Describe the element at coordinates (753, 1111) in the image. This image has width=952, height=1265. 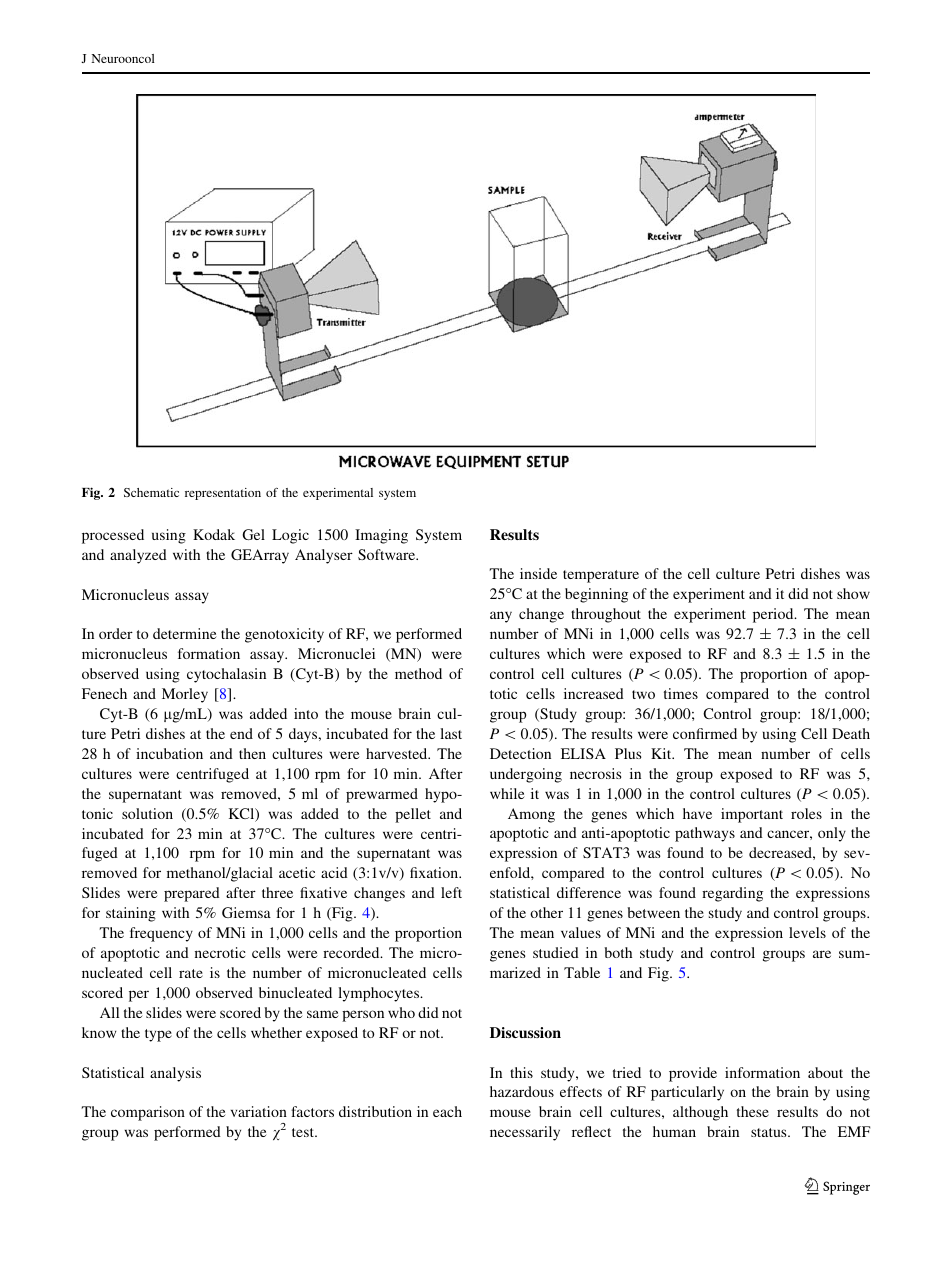
I see `these` at that location.
